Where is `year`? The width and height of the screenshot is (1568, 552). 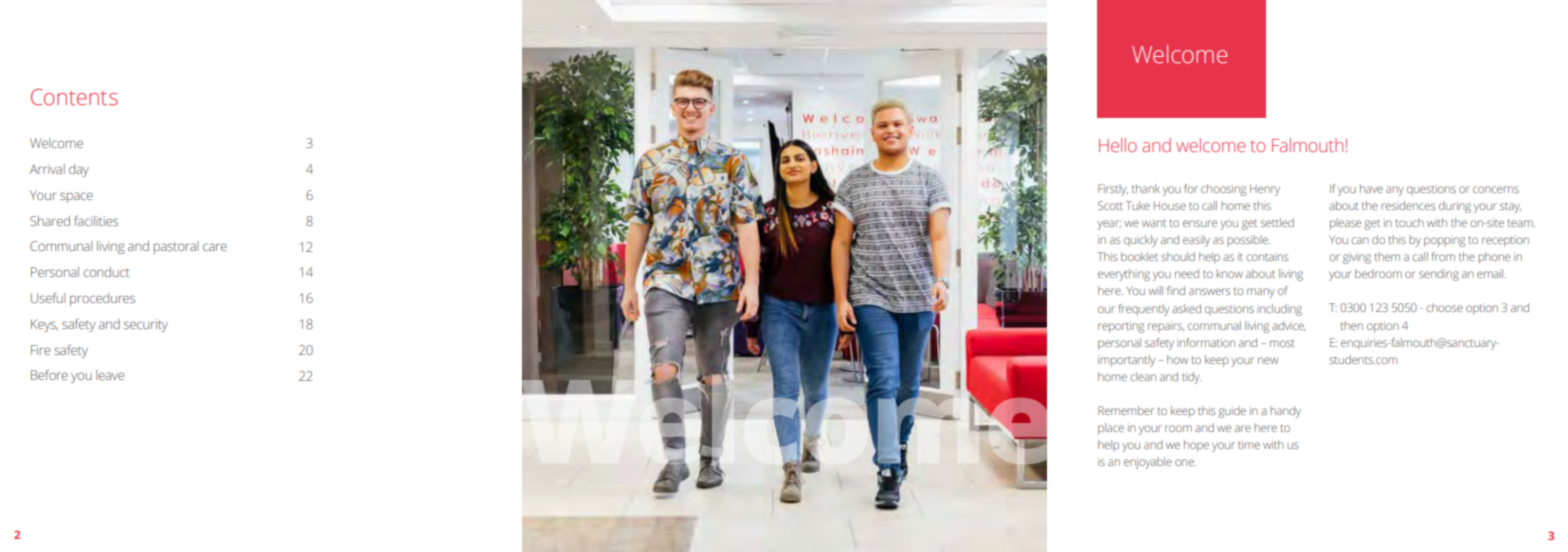
year is located at coordinates (1109, 225).
